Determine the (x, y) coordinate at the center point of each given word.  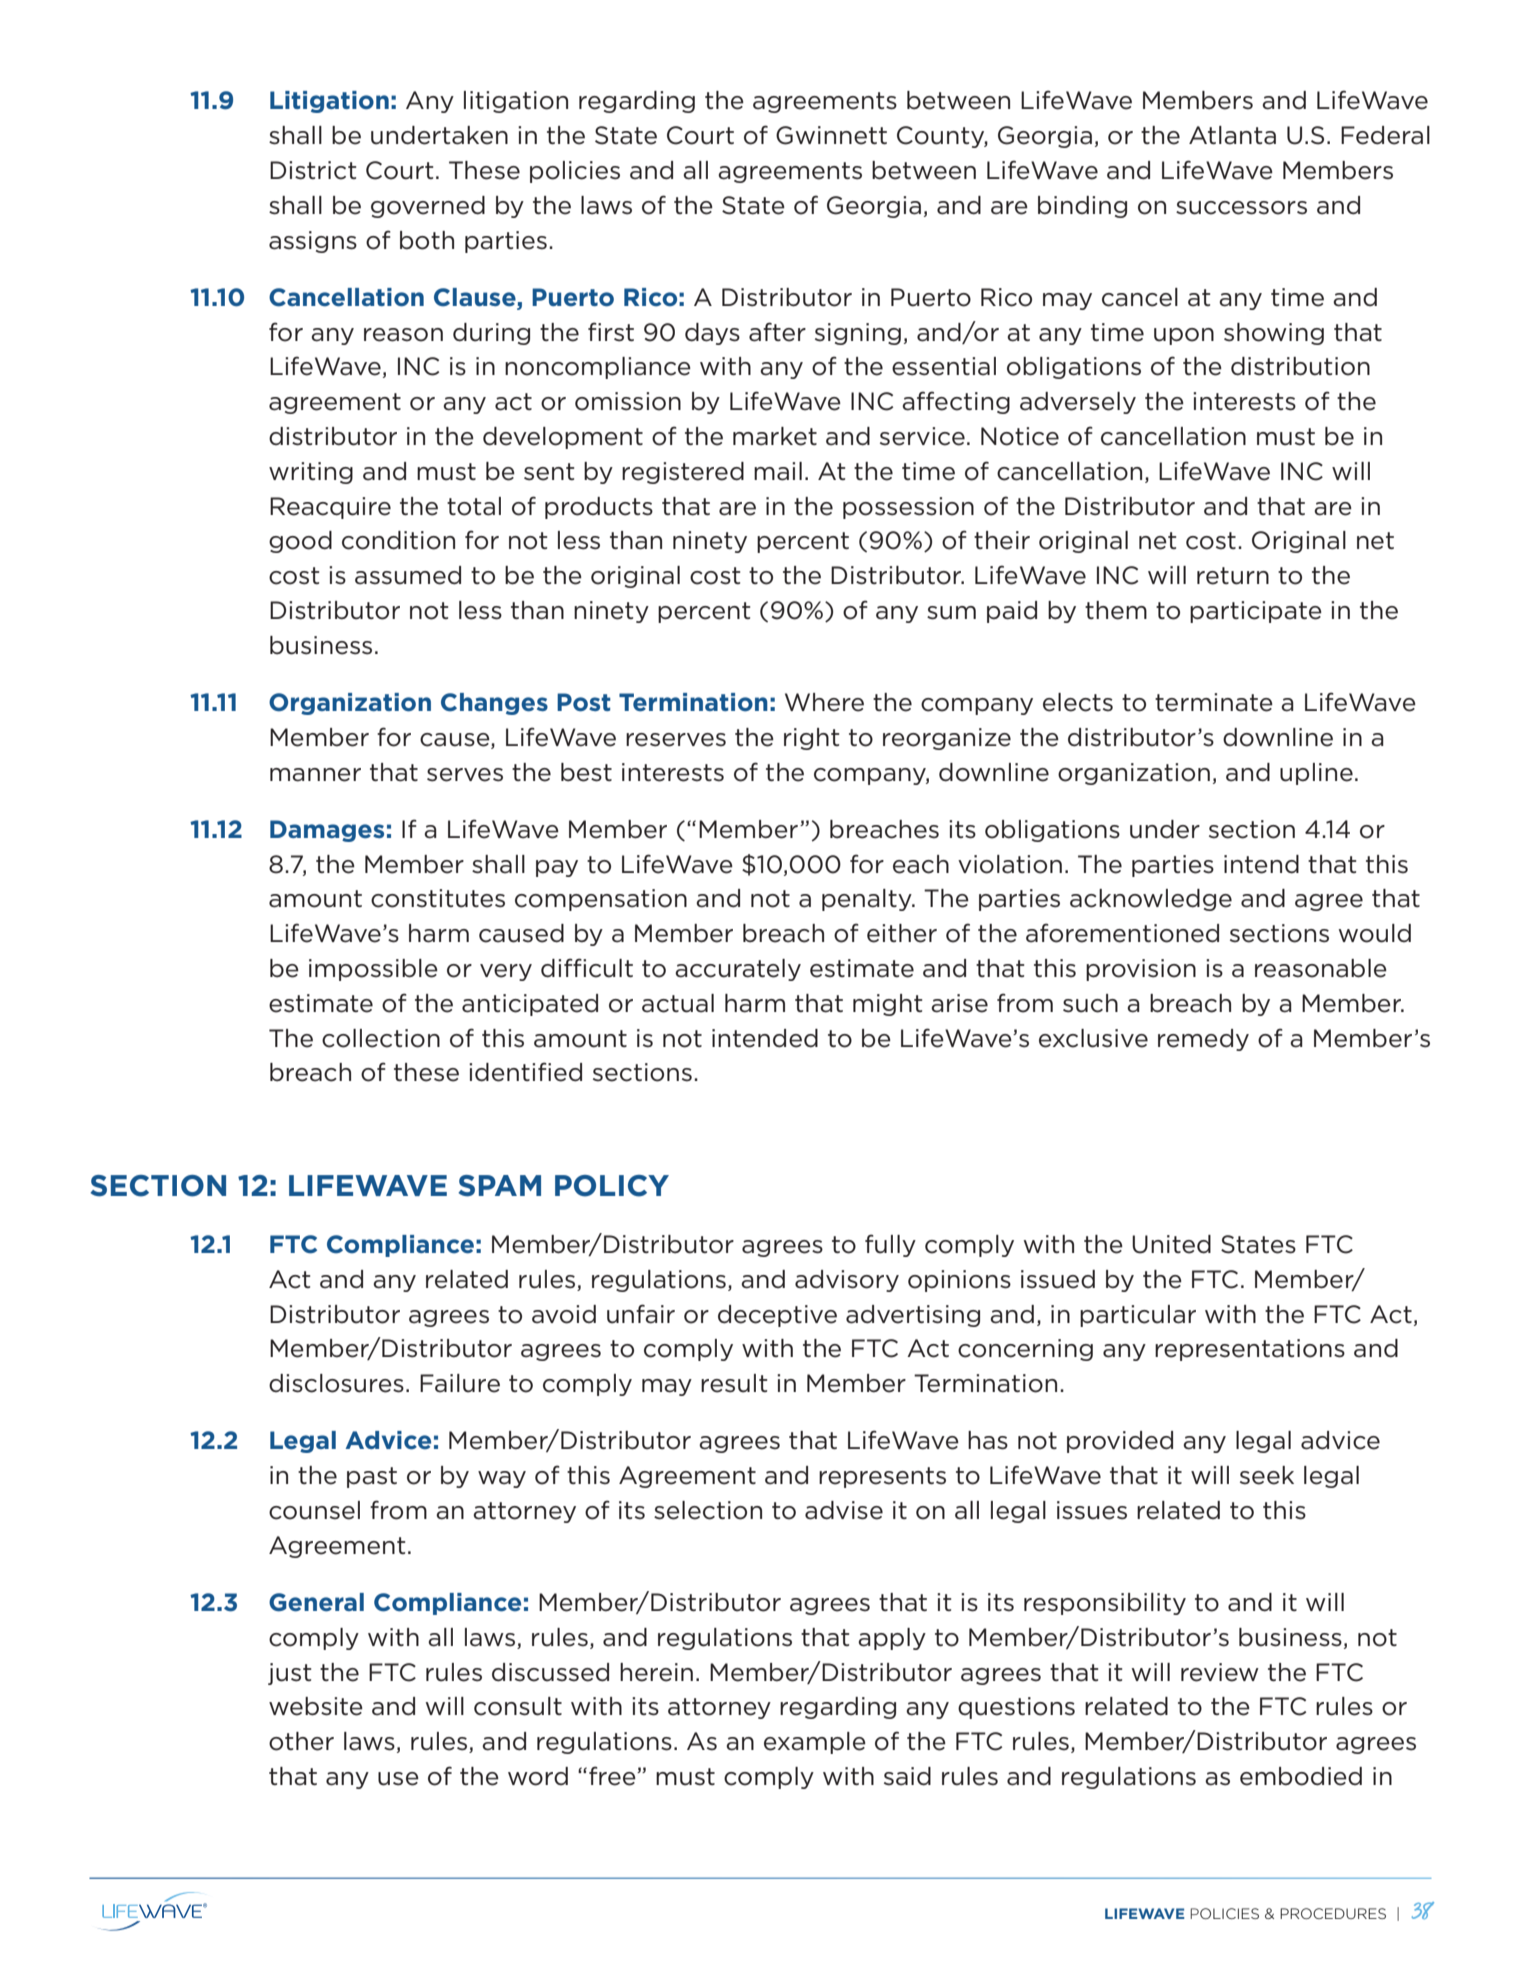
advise (844, 1510)
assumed (408, 575)
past (372, 1477)
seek (1267, 1475)
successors (1241, 208)
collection (381, 1038)
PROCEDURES (1333, 1913)
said (907, 1776)
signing (858, 334)
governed (428, 207)
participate (1256, 612)
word (538, 1776)
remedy (1203, 1040)
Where (824, 702)
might (887, 1005)
